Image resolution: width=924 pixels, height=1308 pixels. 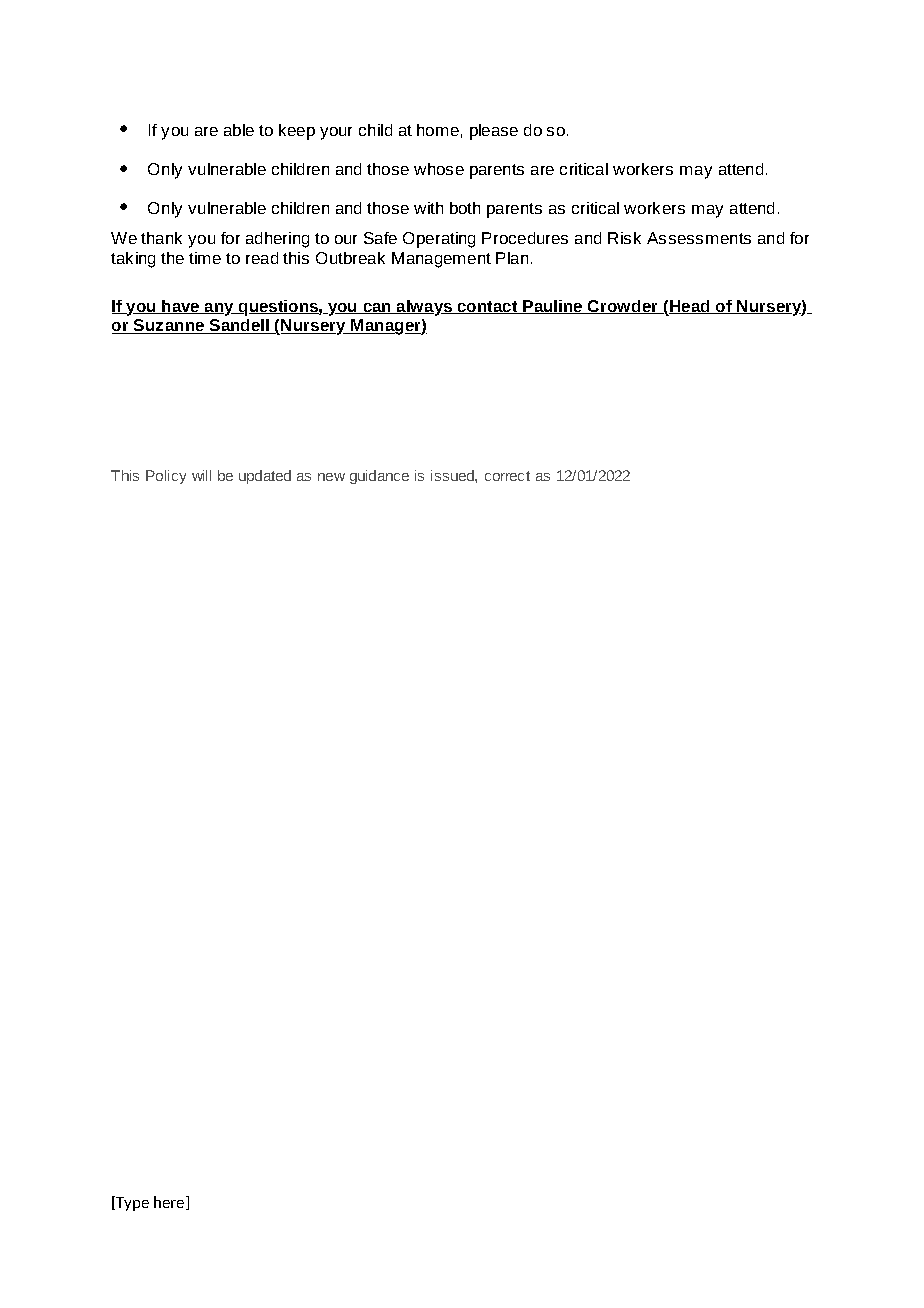 What do you see at coordinates (166, 477) in the screenshot?
I see `Policy` at bounding box center [166, 477].
